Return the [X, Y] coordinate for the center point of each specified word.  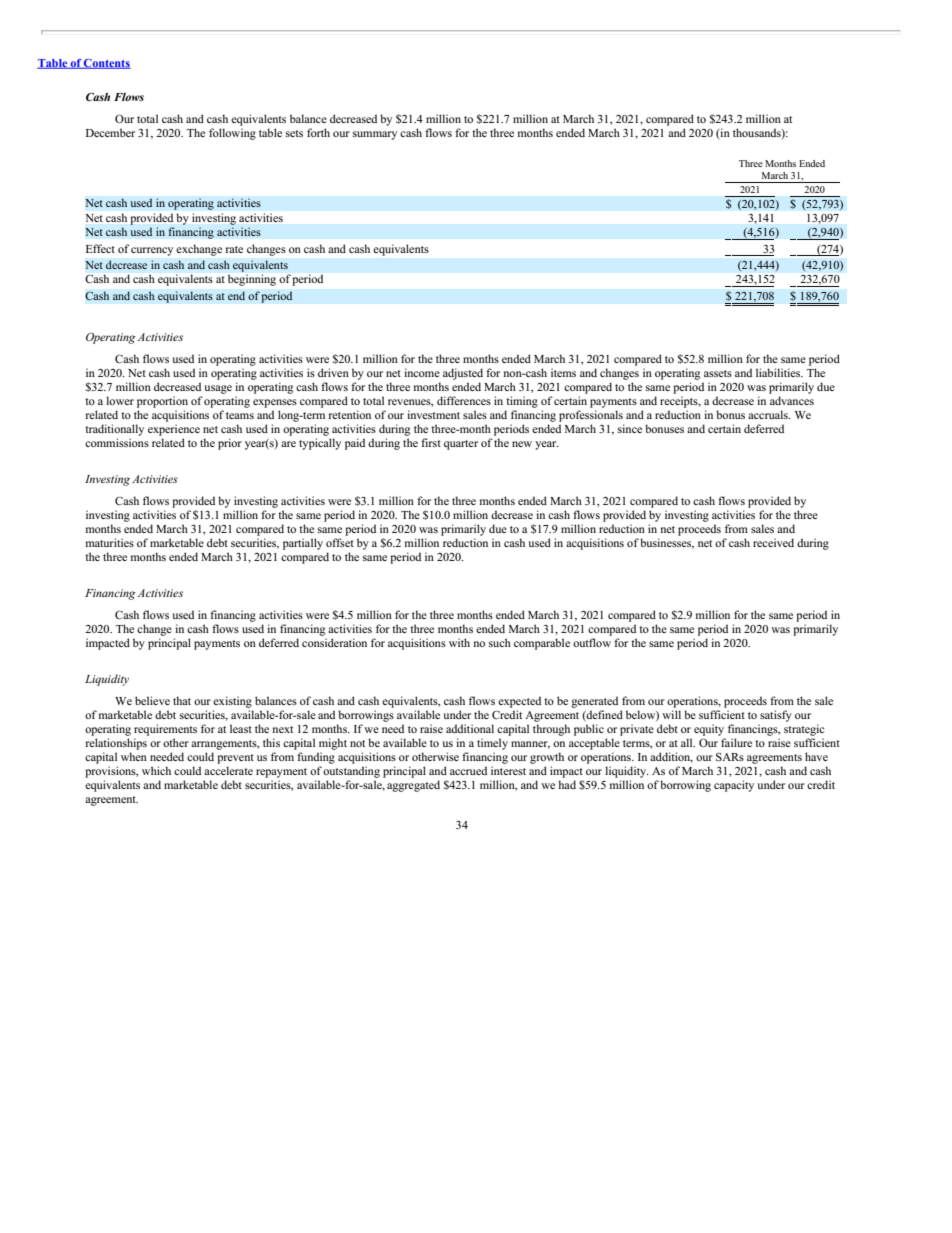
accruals [769, 414]
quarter [461, 445]
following [232, 134]
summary [375, 135]
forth [318, 132]
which [156, 770]
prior [230, 444]
